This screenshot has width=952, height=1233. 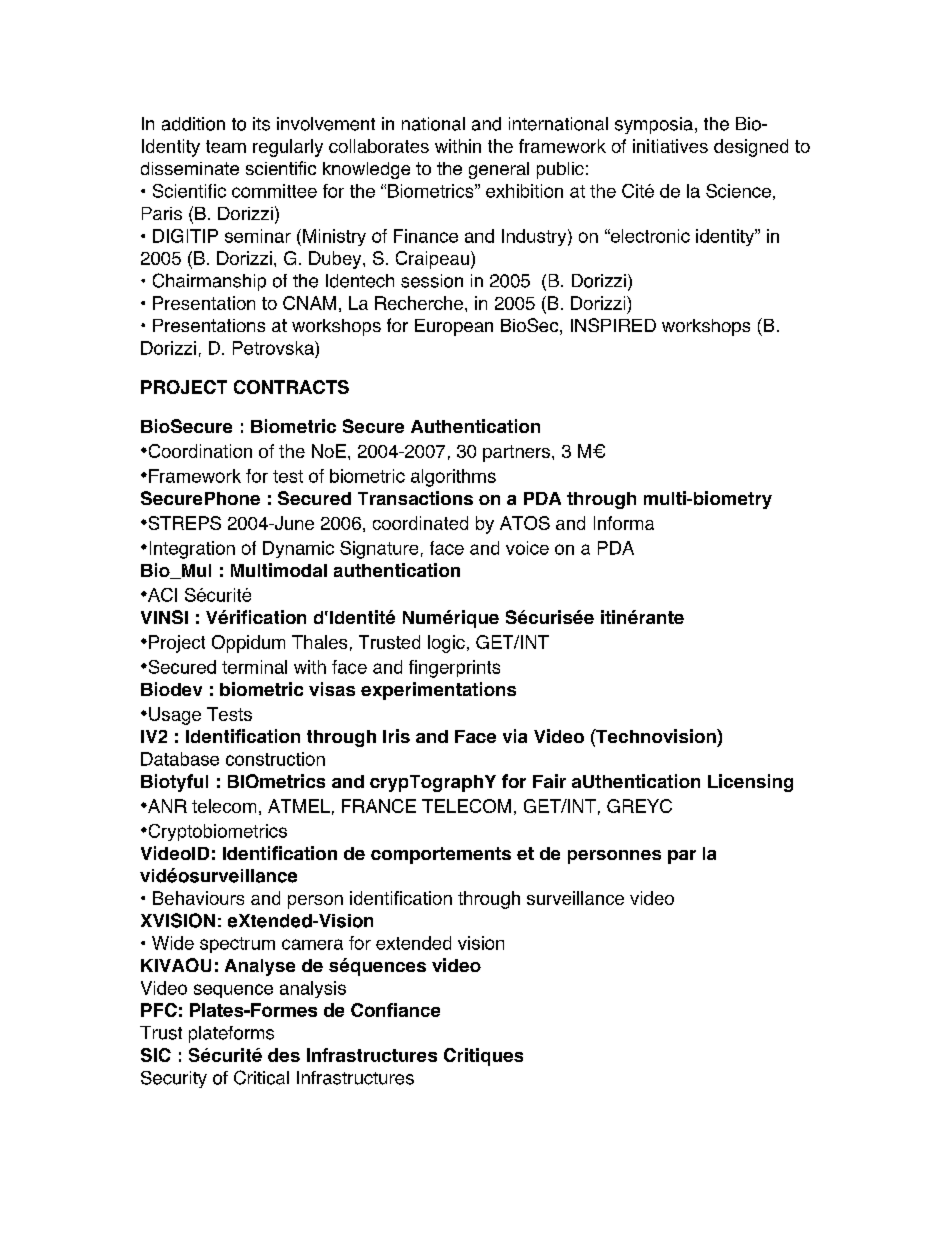 I want to click on Fair, so click(x=549, y=781).
